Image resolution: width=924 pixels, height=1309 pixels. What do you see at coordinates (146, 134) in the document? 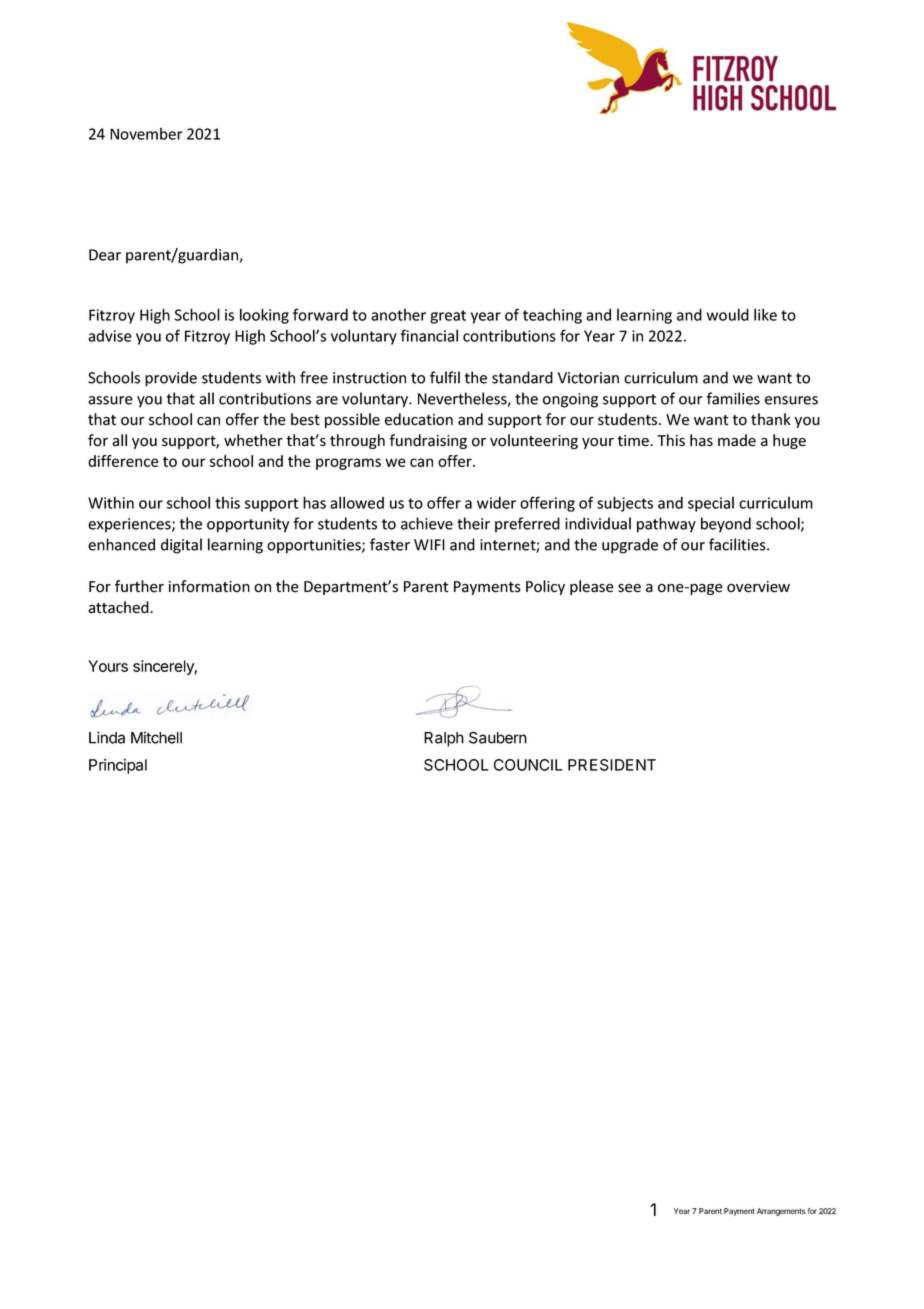
I see `November` at bounding box center [146, 134].
